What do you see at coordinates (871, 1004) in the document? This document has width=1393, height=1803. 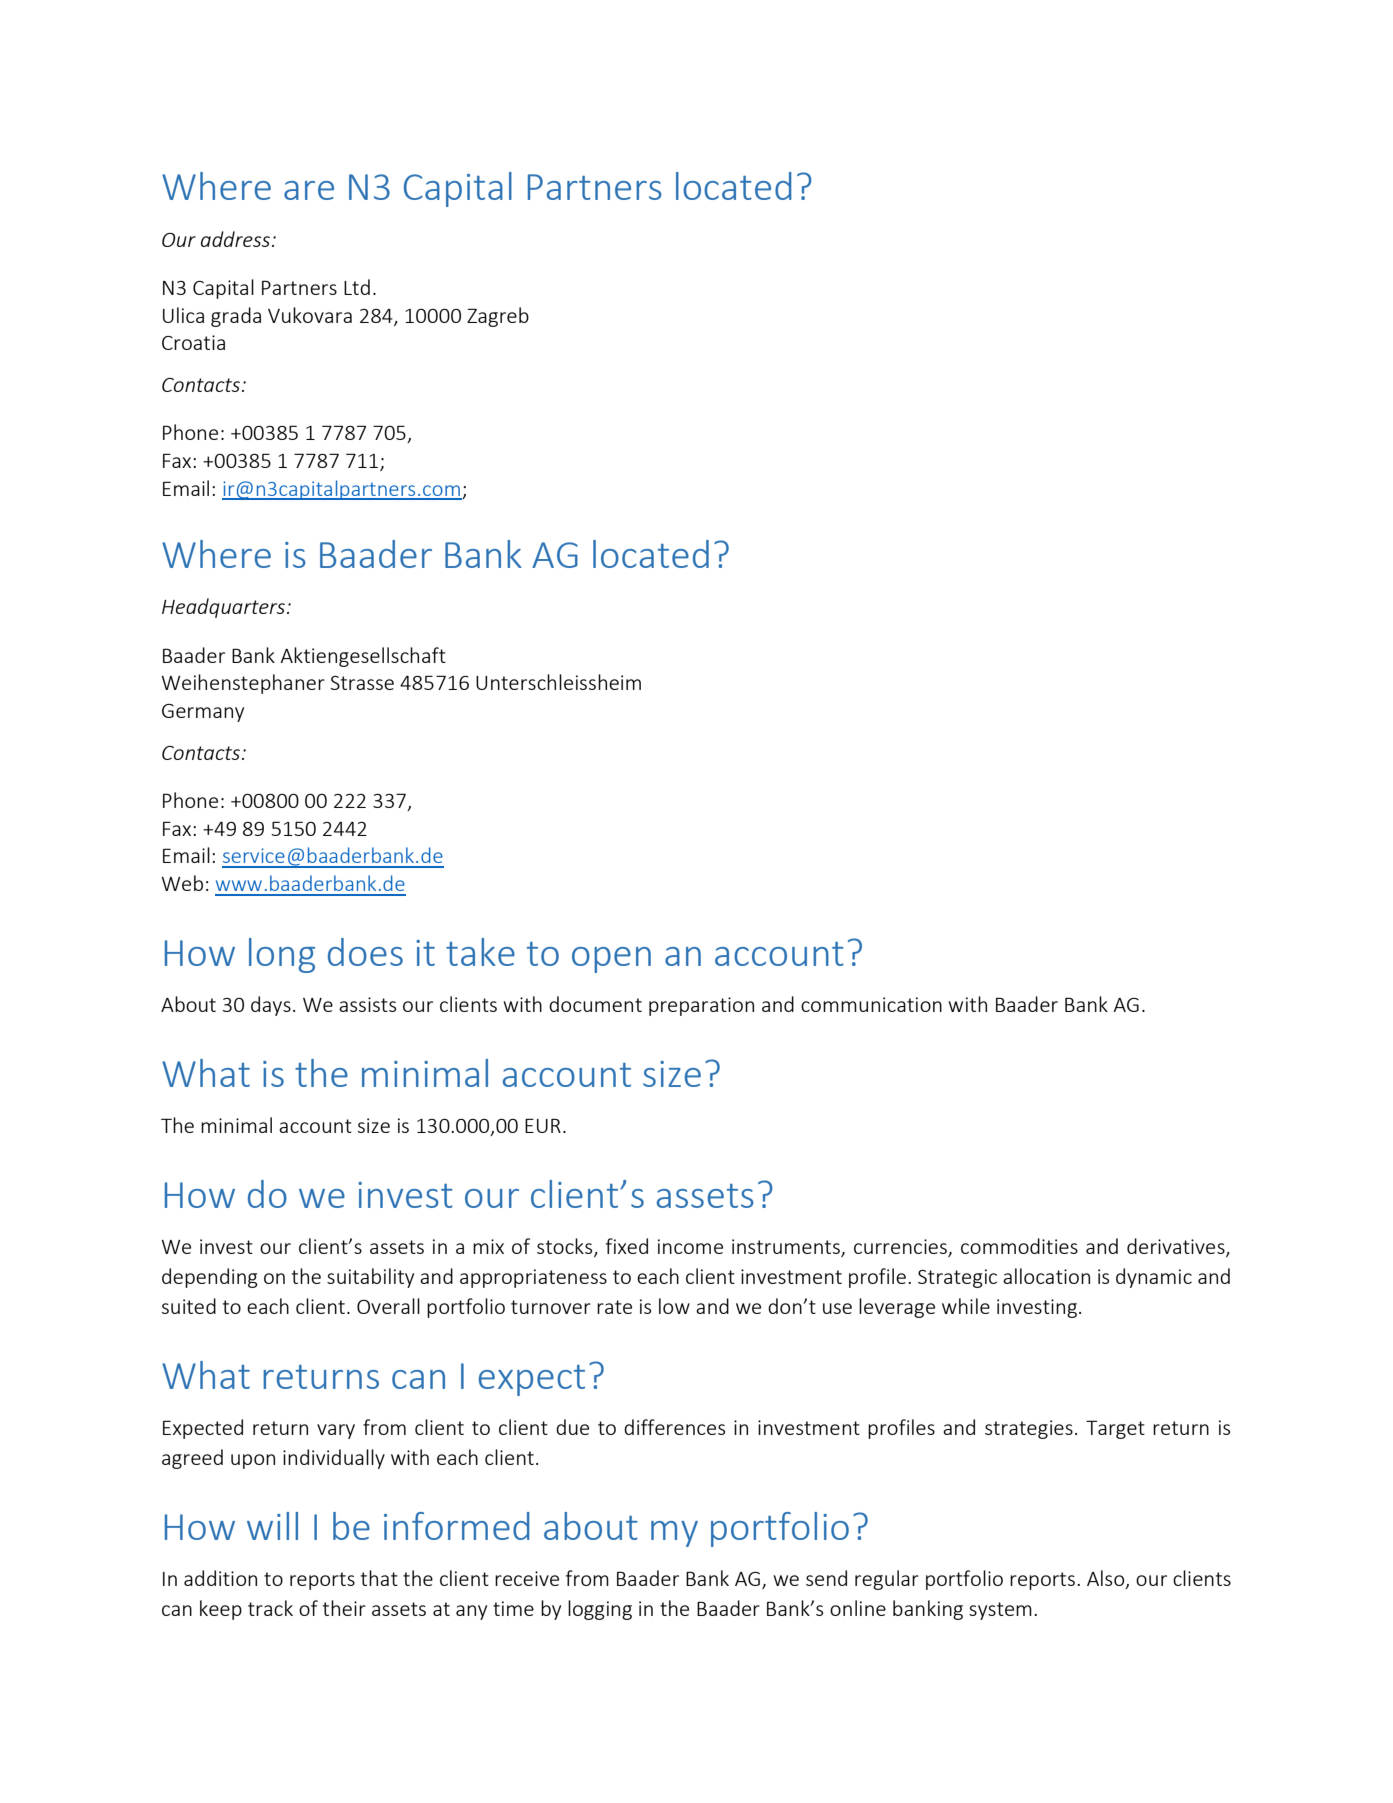 I see `communication` at bounding box center [871, 1004].
